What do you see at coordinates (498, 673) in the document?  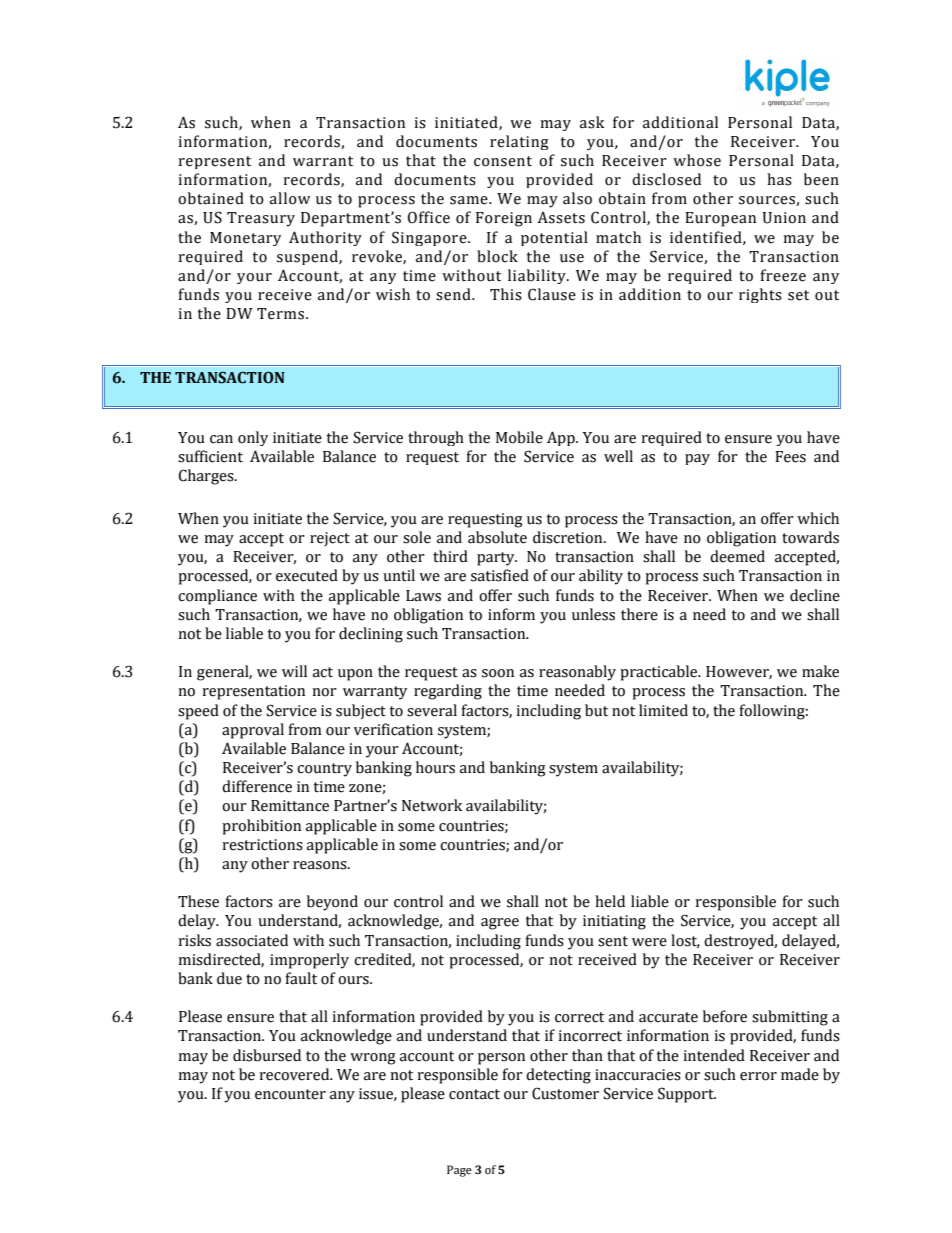 I see `soon` at bounding box center [498, 673].
